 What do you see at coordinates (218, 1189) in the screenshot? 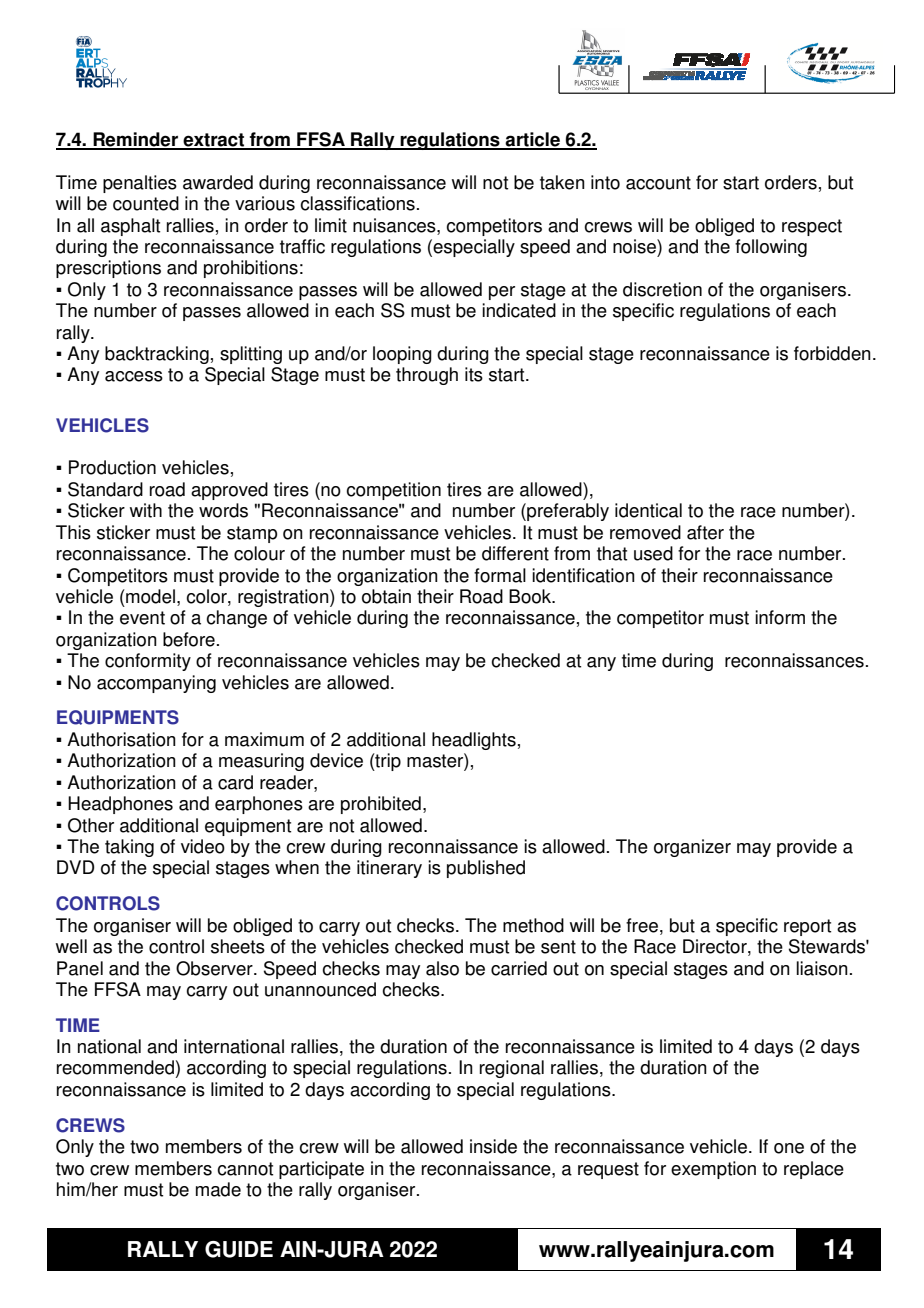
I see `made` at bounding box center [218, 1189].
